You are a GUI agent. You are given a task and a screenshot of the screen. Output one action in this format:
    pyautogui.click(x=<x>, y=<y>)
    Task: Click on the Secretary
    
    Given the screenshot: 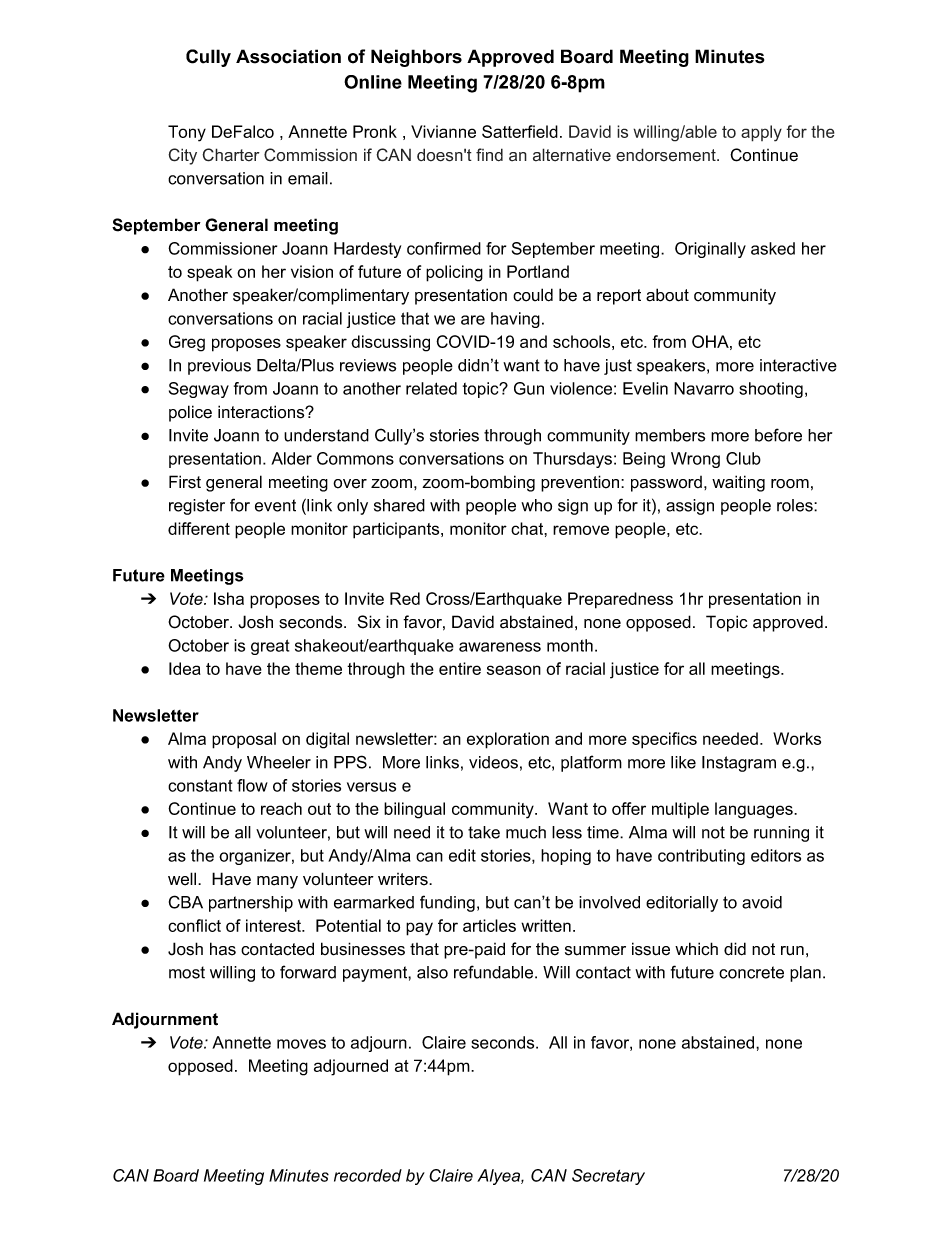 What is the action you would take?
    pyautogui.click(x=608, y=1177)
